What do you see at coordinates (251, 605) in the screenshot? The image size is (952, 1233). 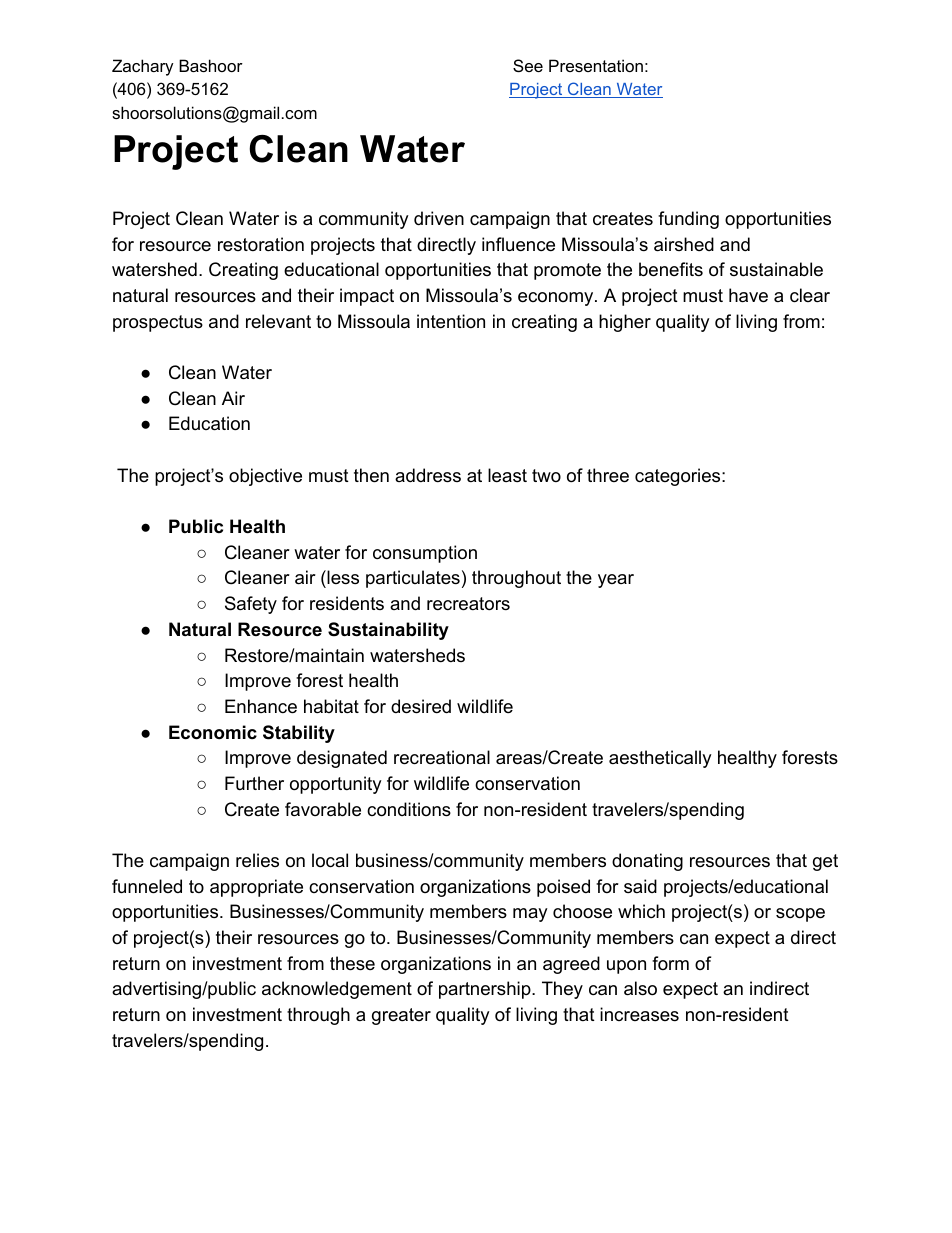 I see `Safety` at bounding box center [251, 605].
